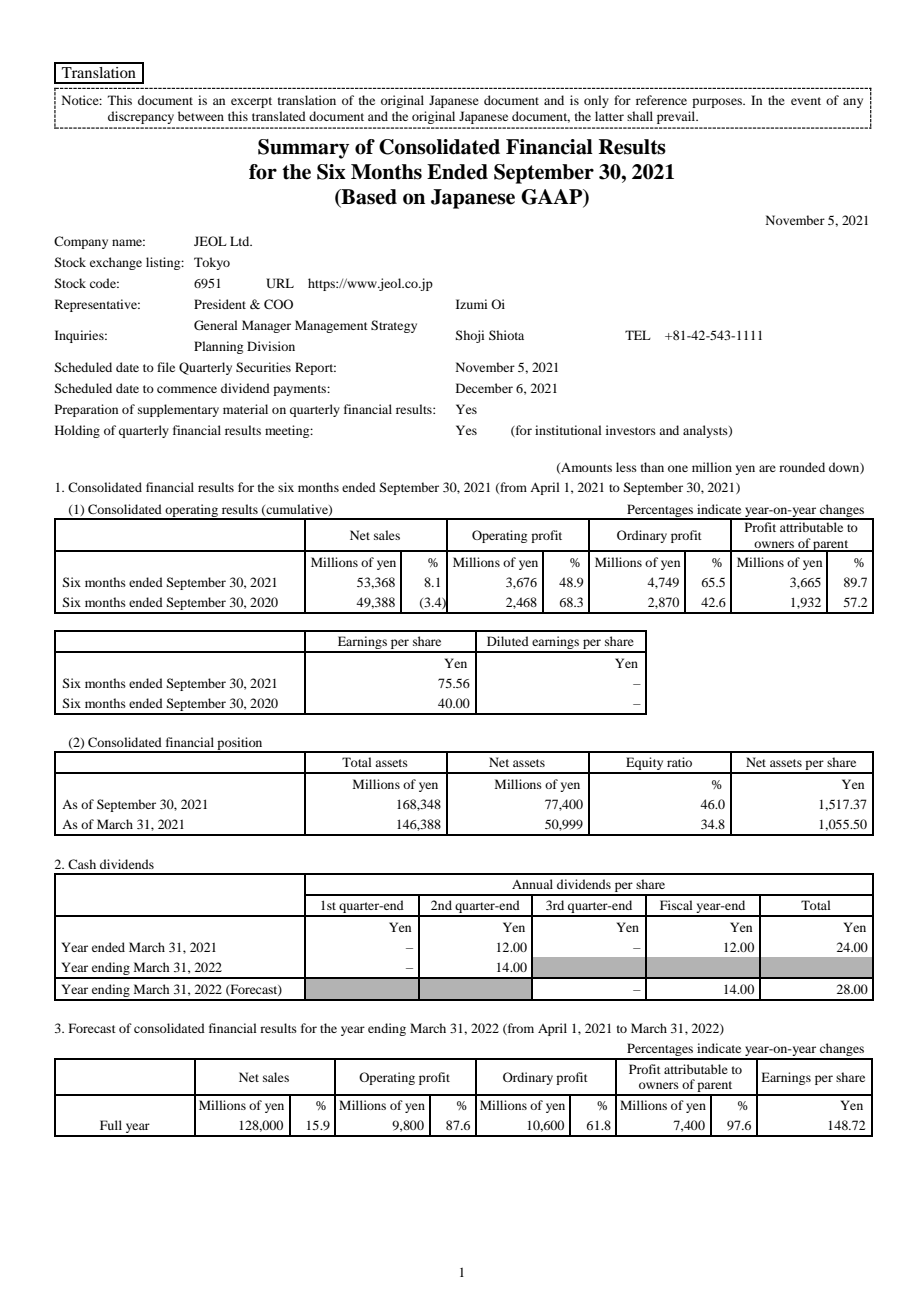  What do you see at coordinates (216, 325) in the page?
I see `General` at bounding box center [216, 325].
